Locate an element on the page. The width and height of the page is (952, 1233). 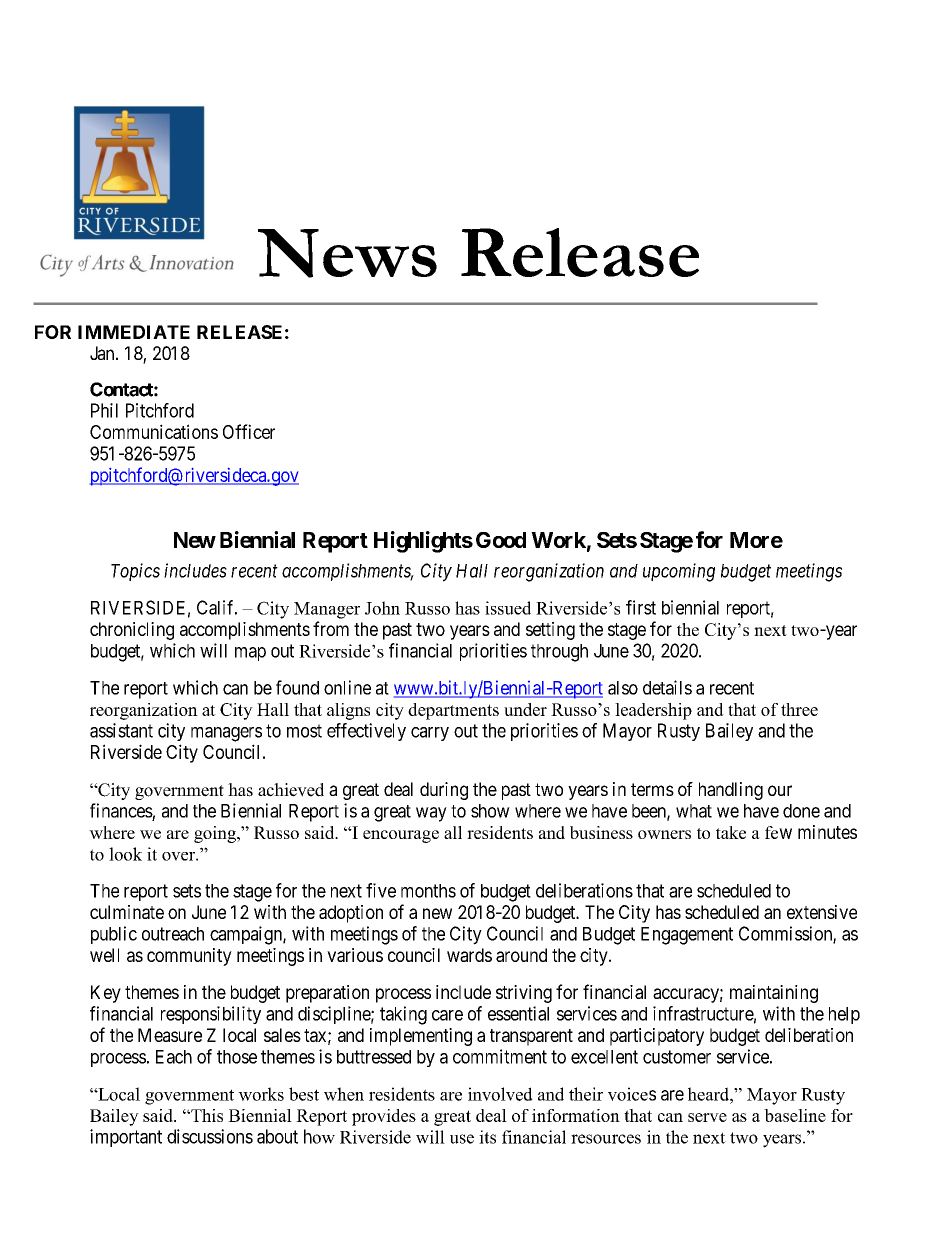
This is located at coordinates (206, 1115).
